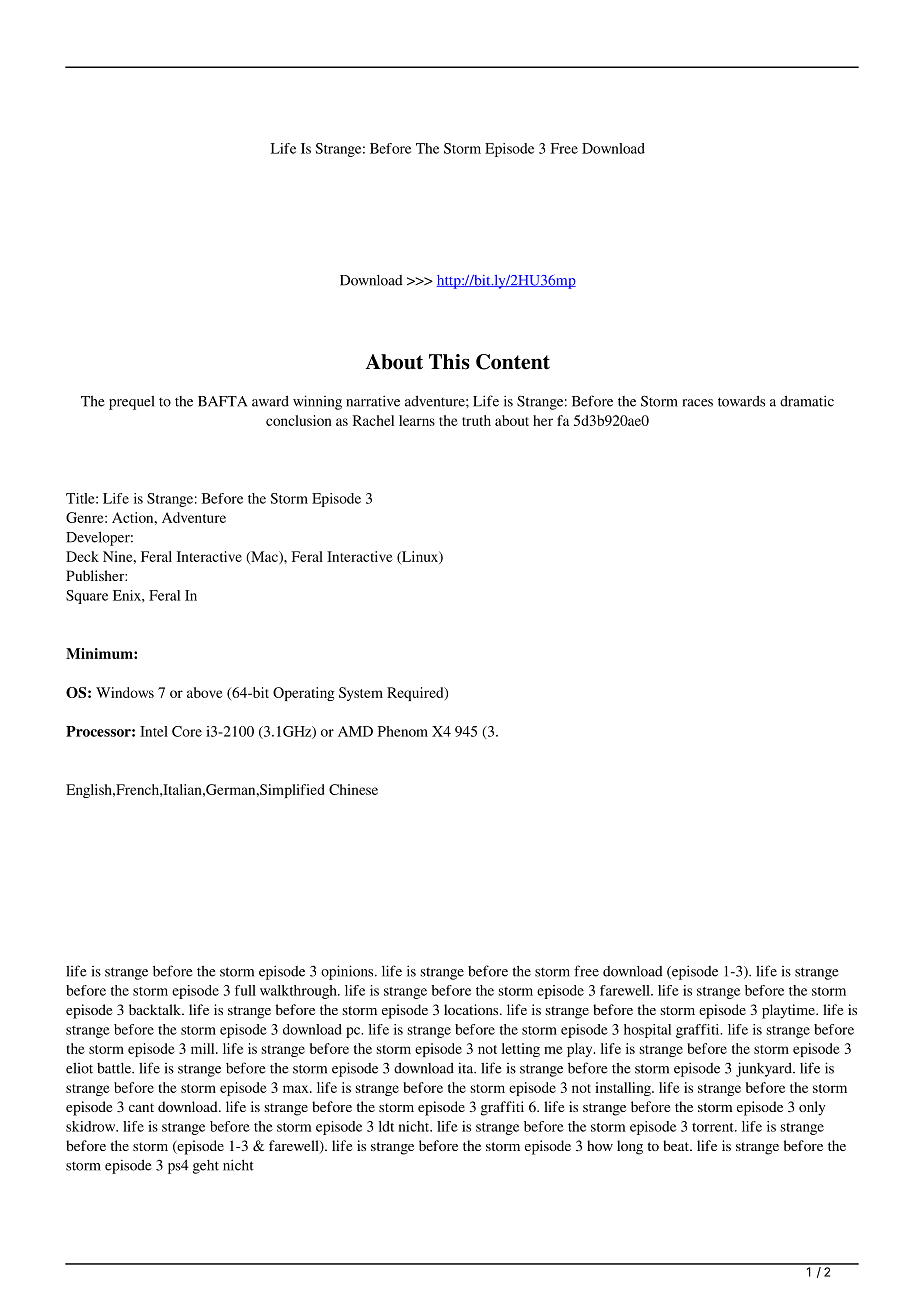 Image resolution: width=924 pixels, height=1308 pixels. I want to click on This, so click(449, 362).
